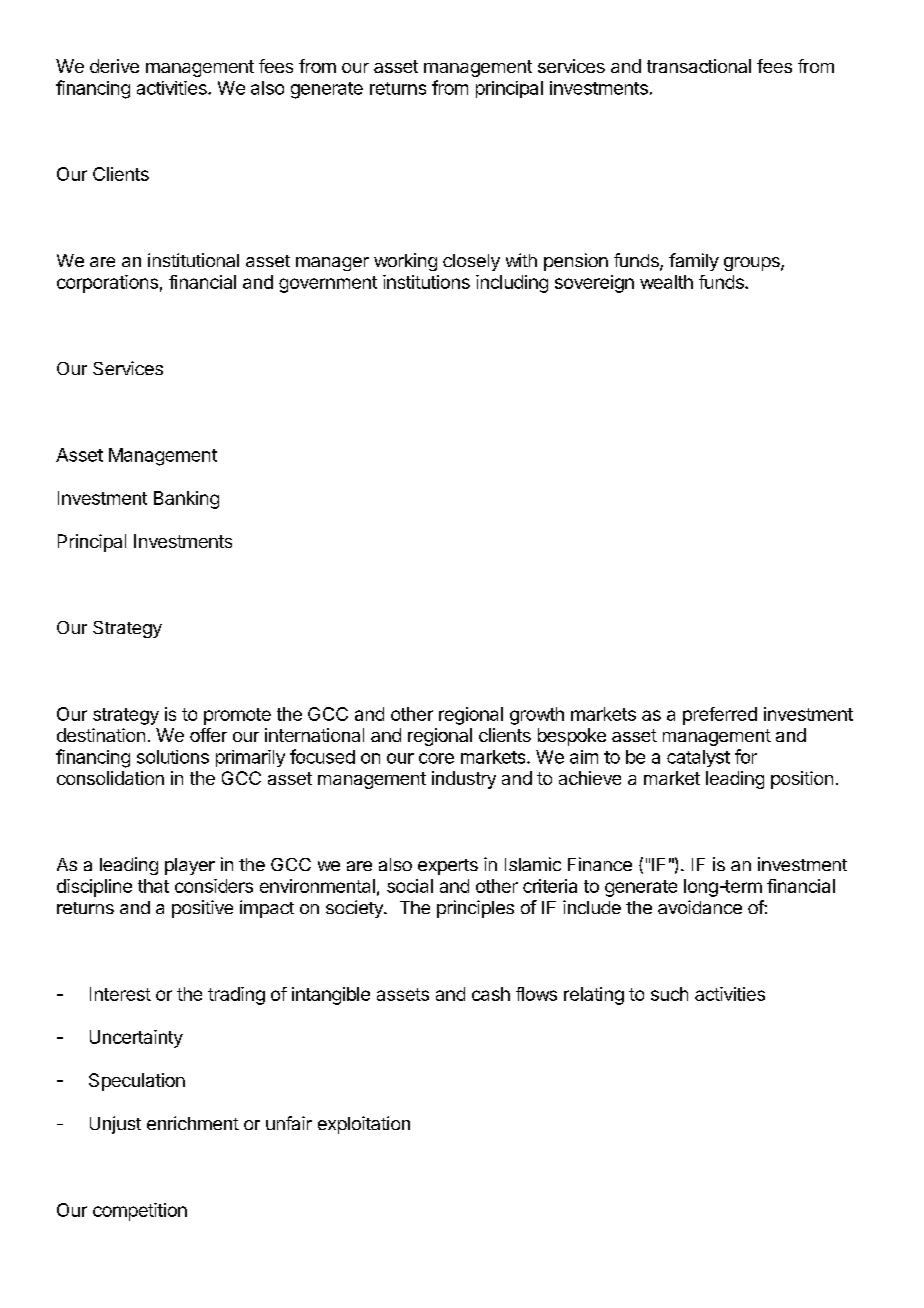  I want to click on closely, so click(471, 262).
